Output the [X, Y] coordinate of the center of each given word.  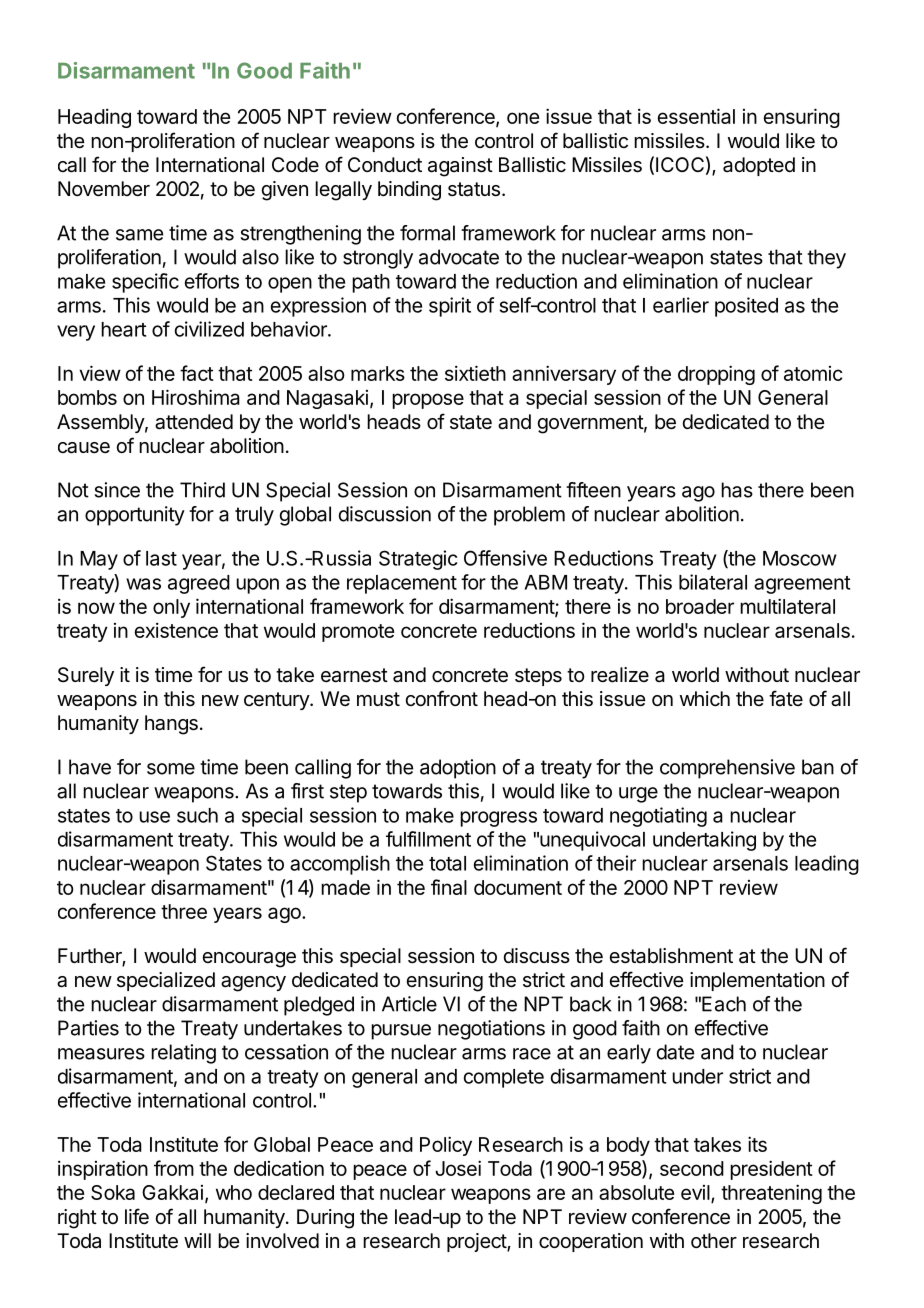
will [197, 1240]
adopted [759, 166]
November [104, 189]
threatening [771, 1194]
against [460, 167]
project [477, 1242]
